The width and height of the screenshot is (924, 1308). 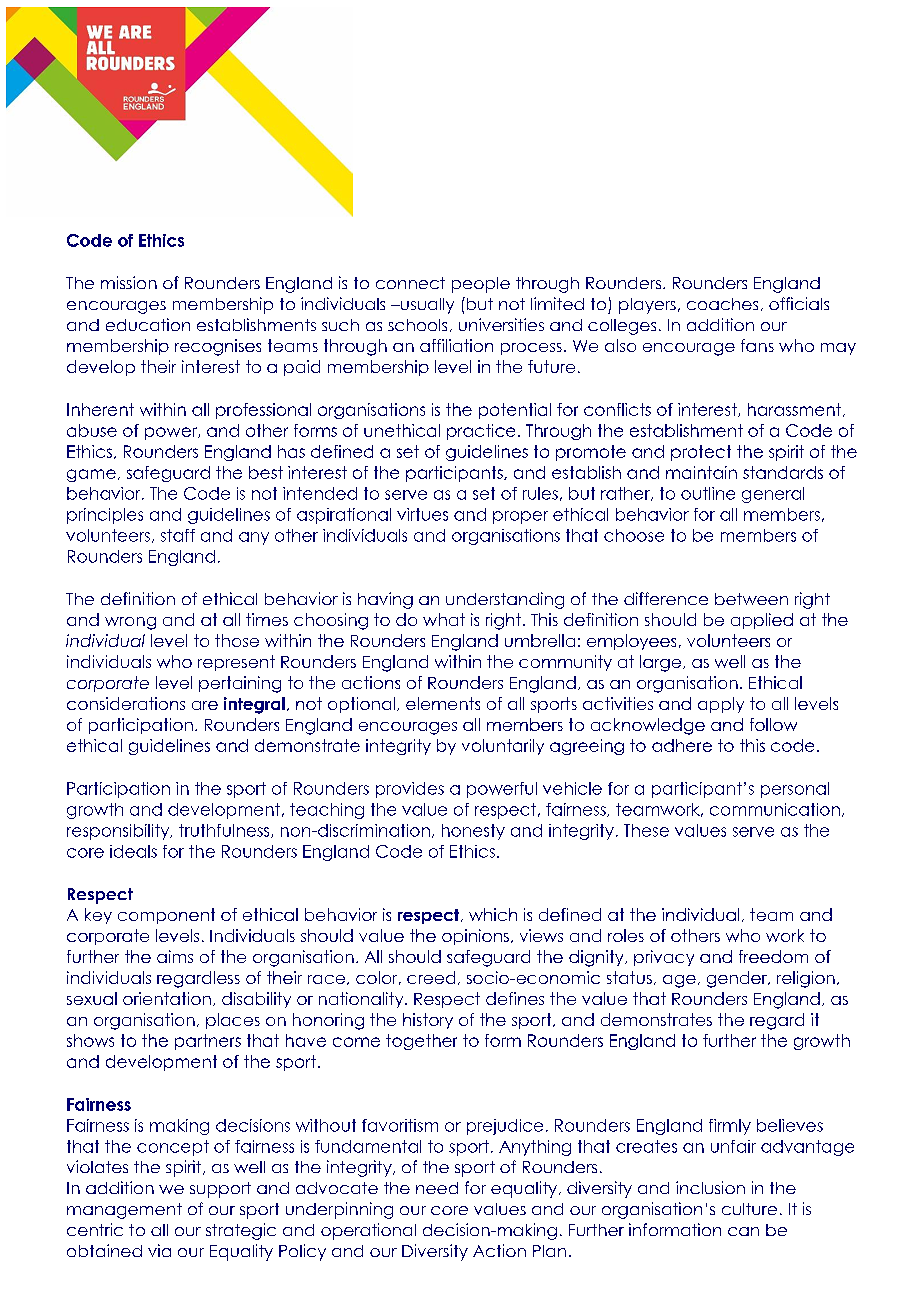 What do you see at coordinates (159, 1250) in the screenshot?
I see `via` at bounding box center [159, 1250].
